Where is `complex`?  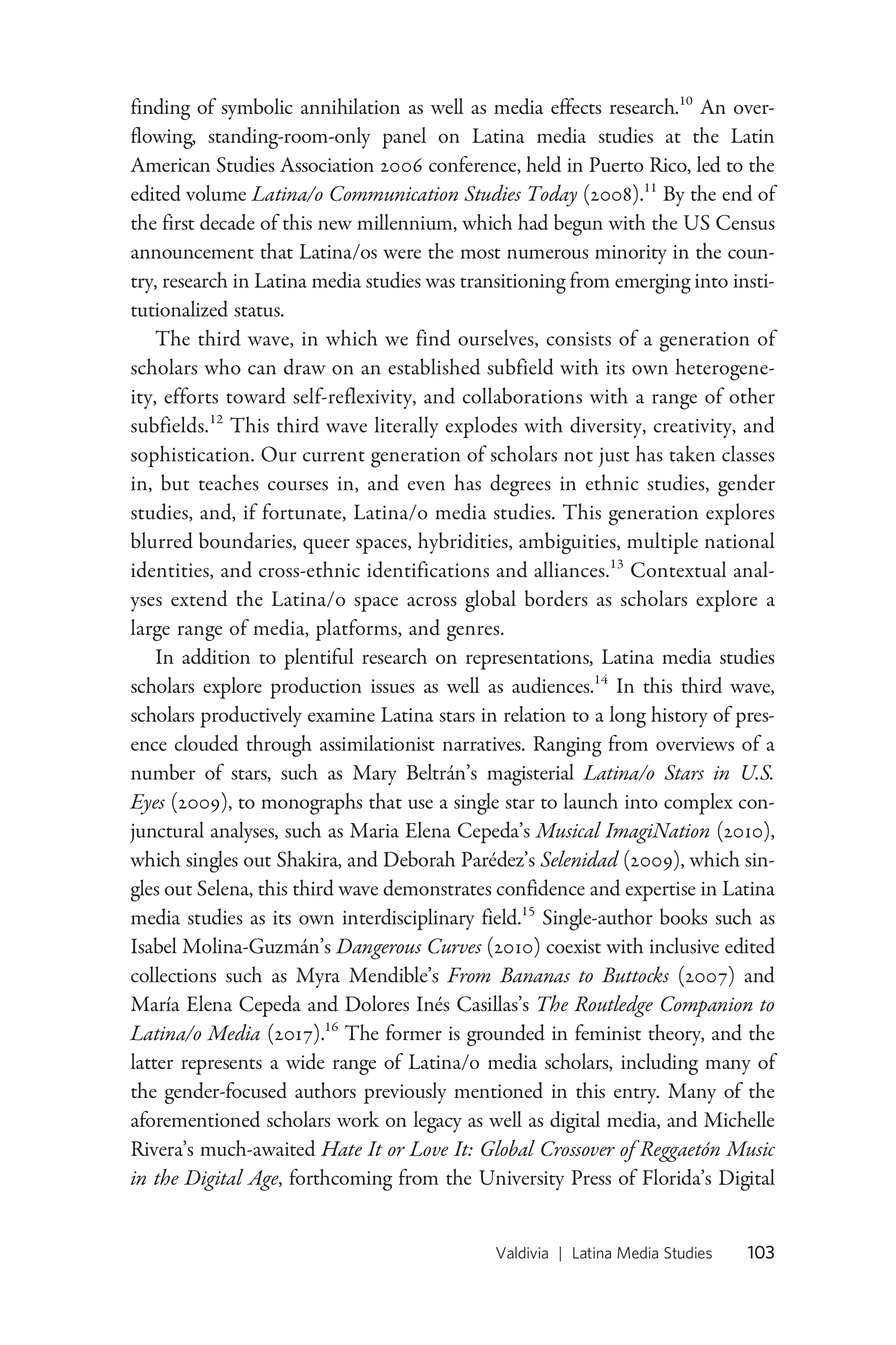 complex is located at coordinates (698, 804).
